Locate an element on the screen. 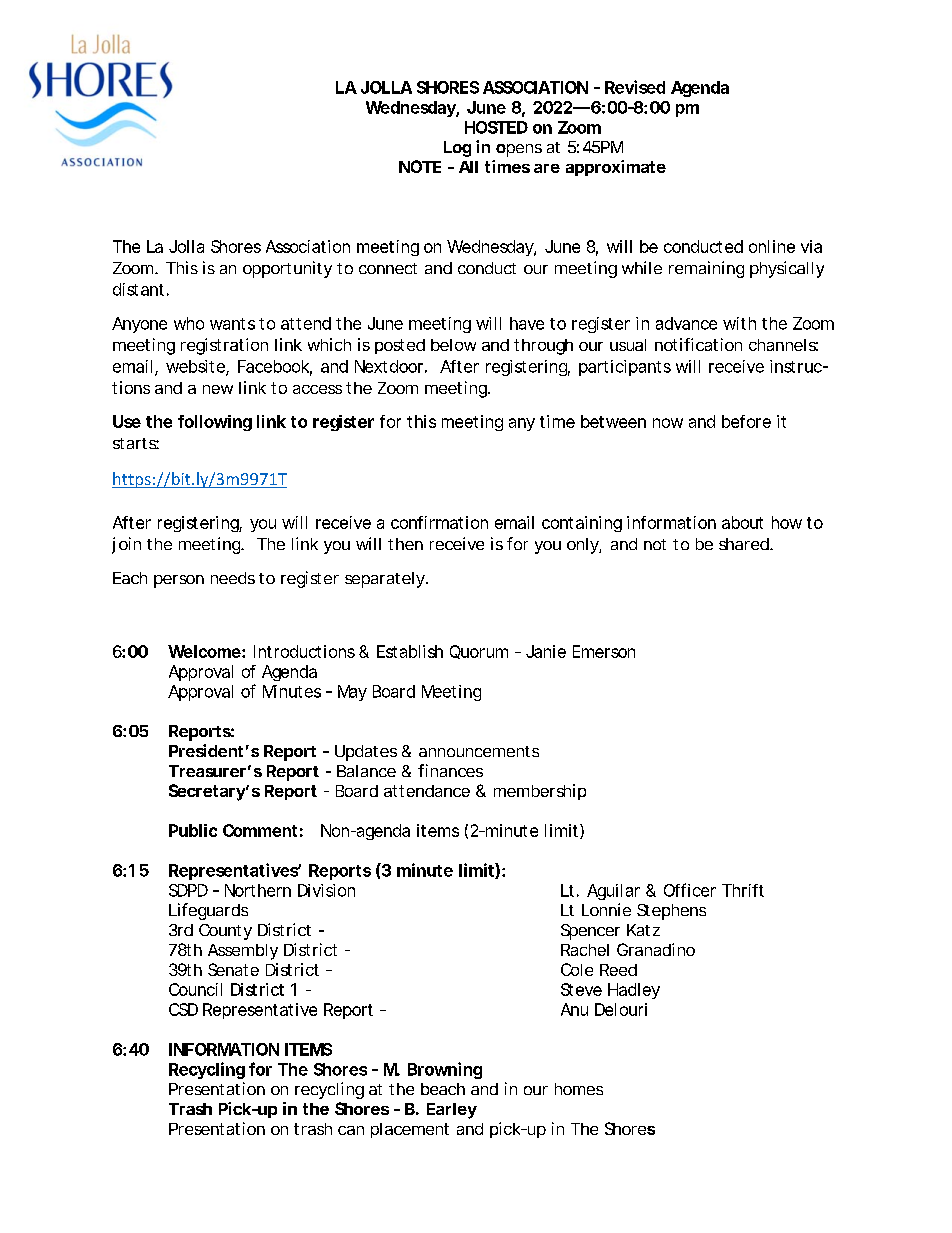 This screenshot has width=952, height=1233. Thrift is located at coordinates (743, 890).
